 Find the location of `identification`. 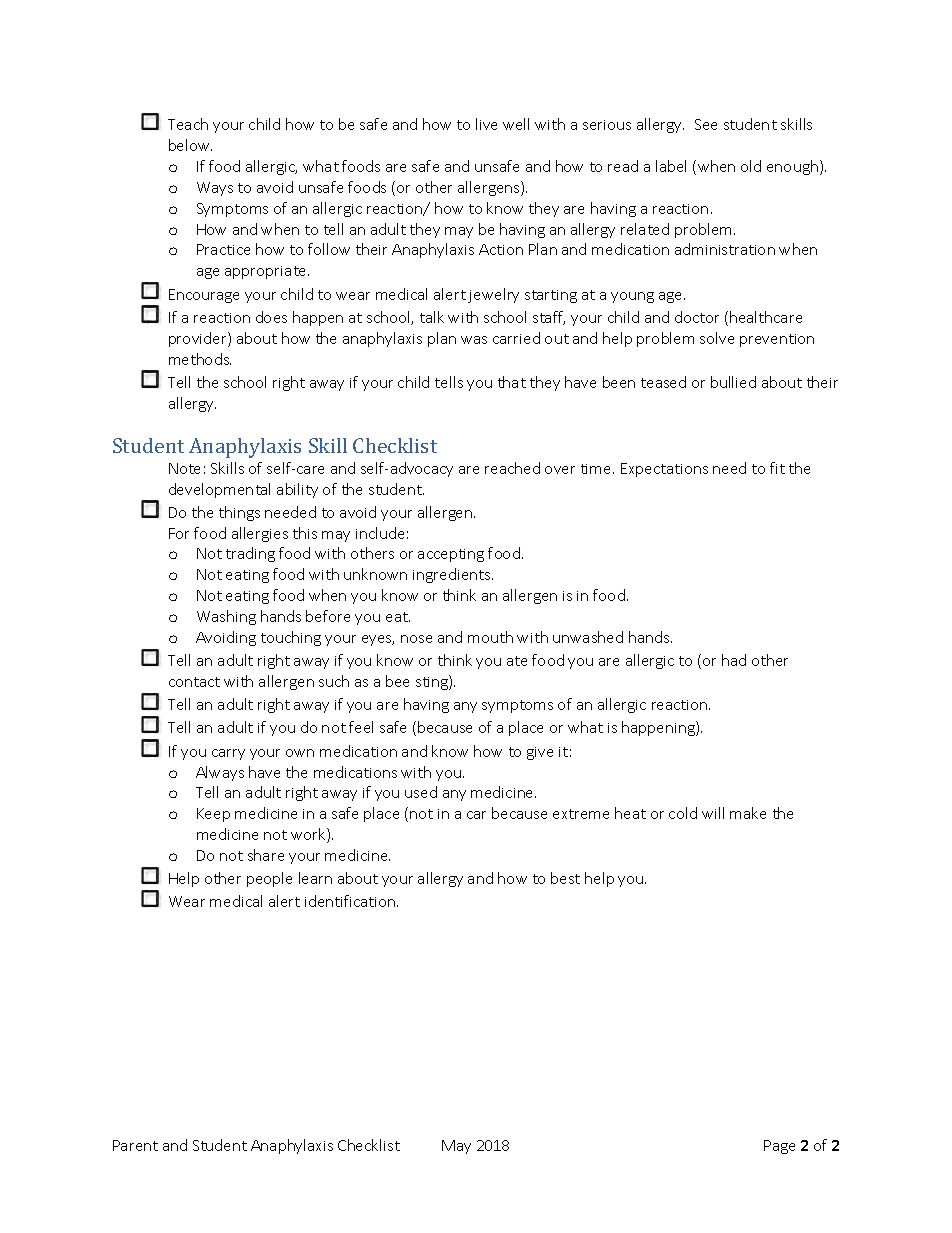

identification is located at coordinates (351, 901).
